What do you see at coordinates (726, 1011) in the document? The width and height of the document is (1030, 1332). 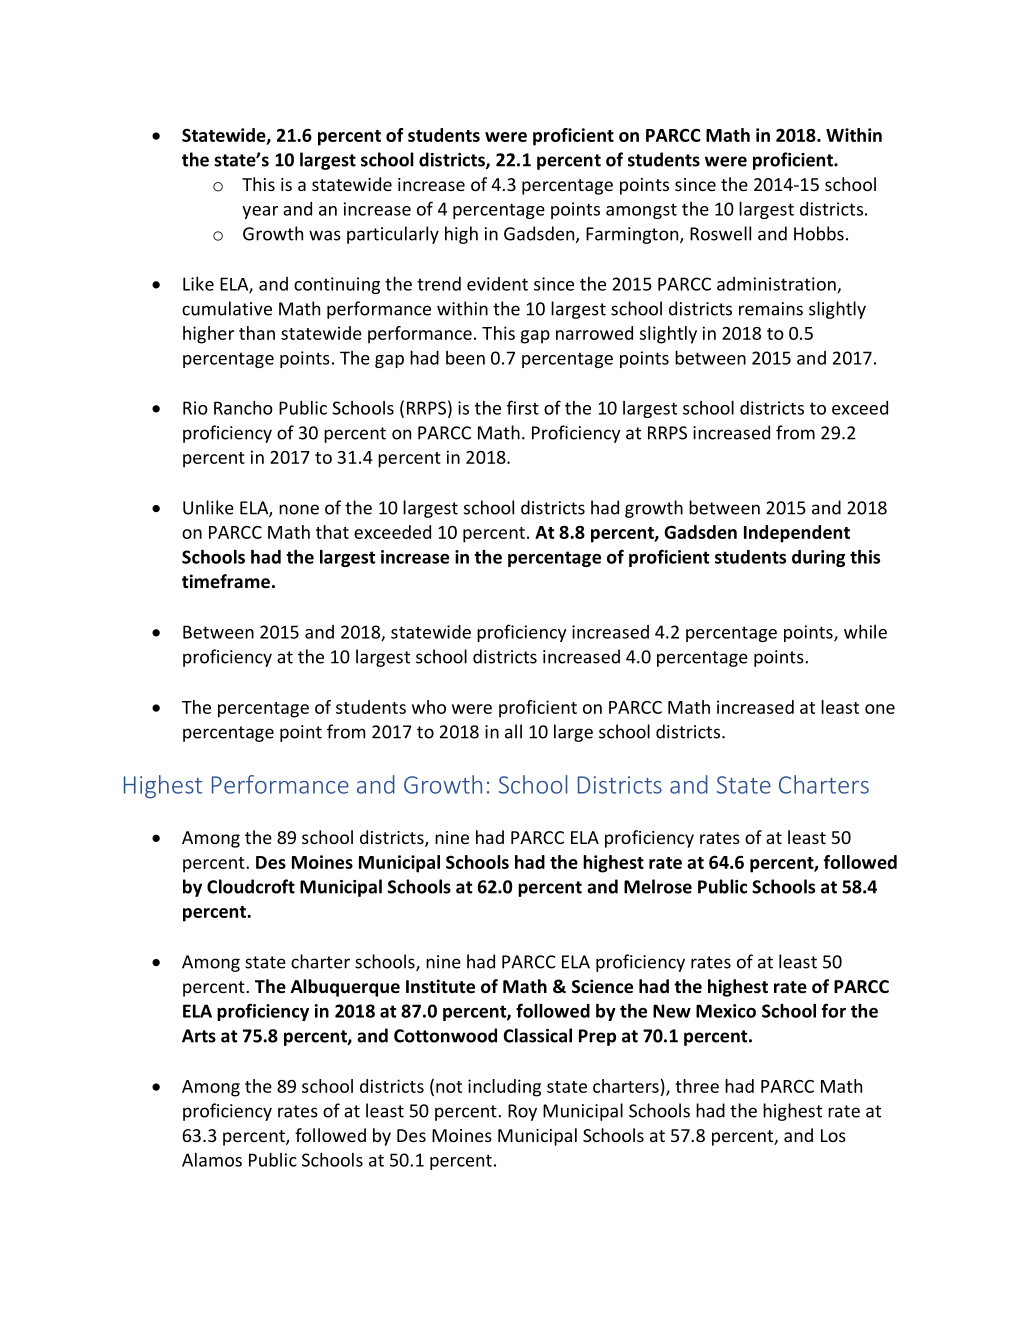 I see `Mexico` at bounding box center [726, 1011].
